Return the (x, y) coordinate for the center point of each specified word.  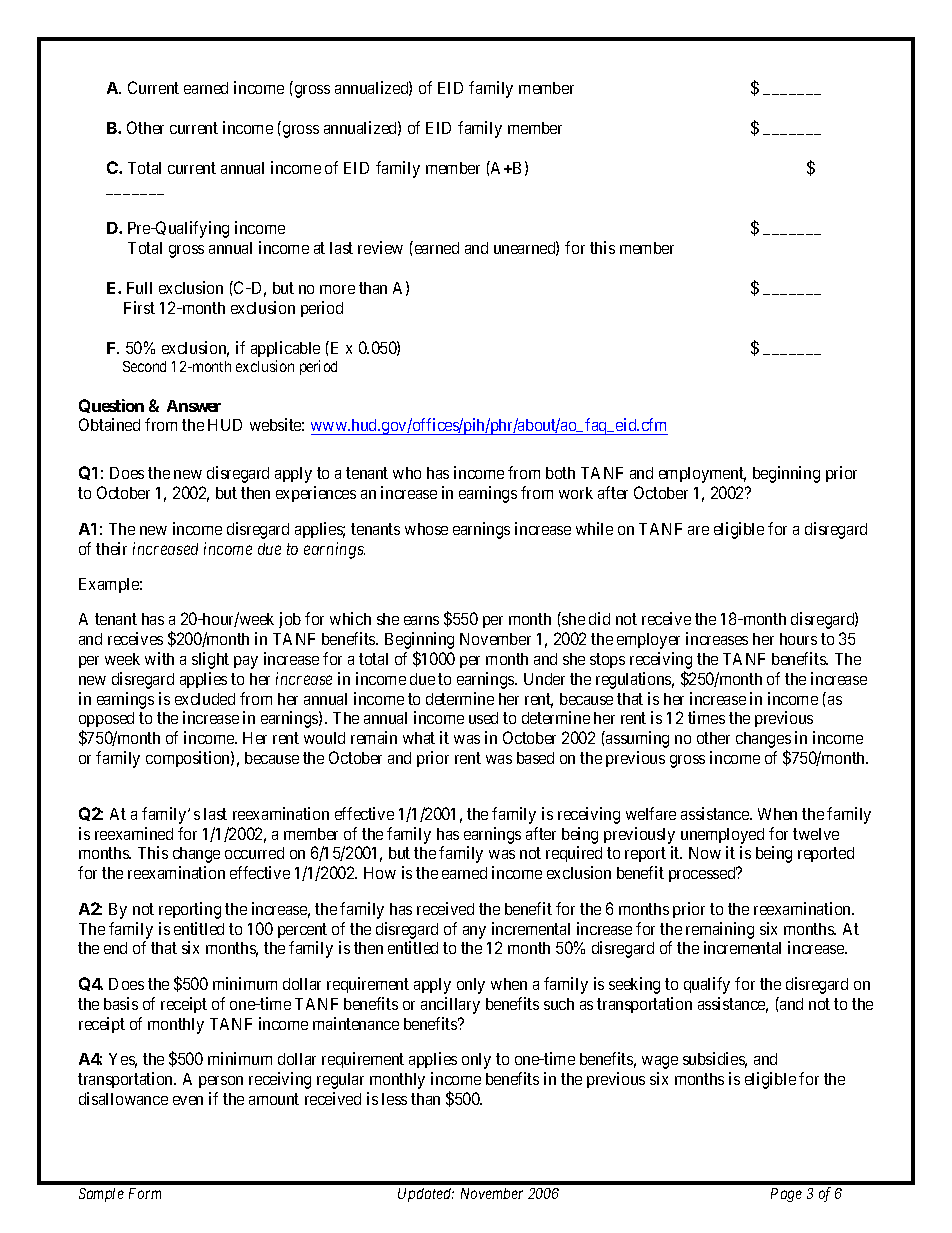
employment (702, 475)
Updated (426, 1195)
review (380, 247)
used (483, 718)
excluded (205, 699)
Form (145, 1193)
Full (139, 288)
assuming (636, 739)
